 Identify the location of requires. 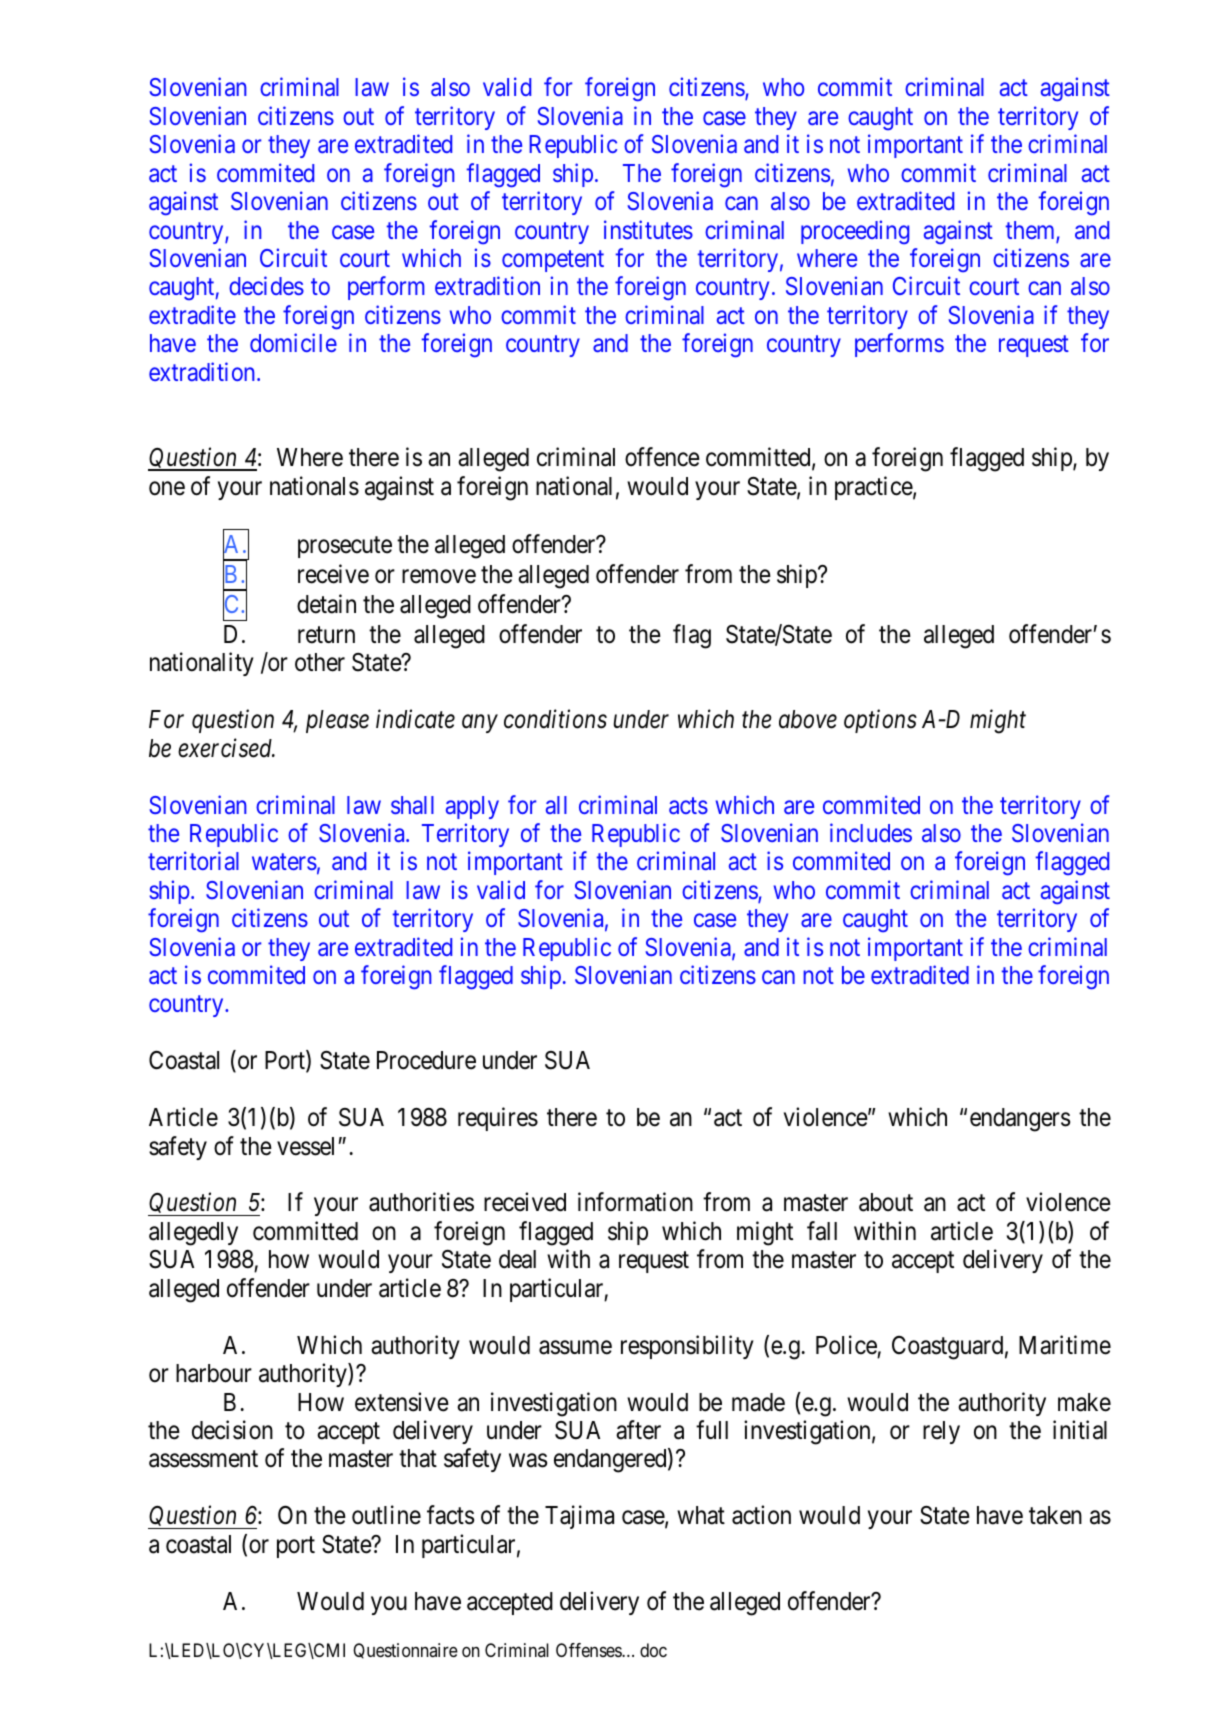
(498, 1119).
